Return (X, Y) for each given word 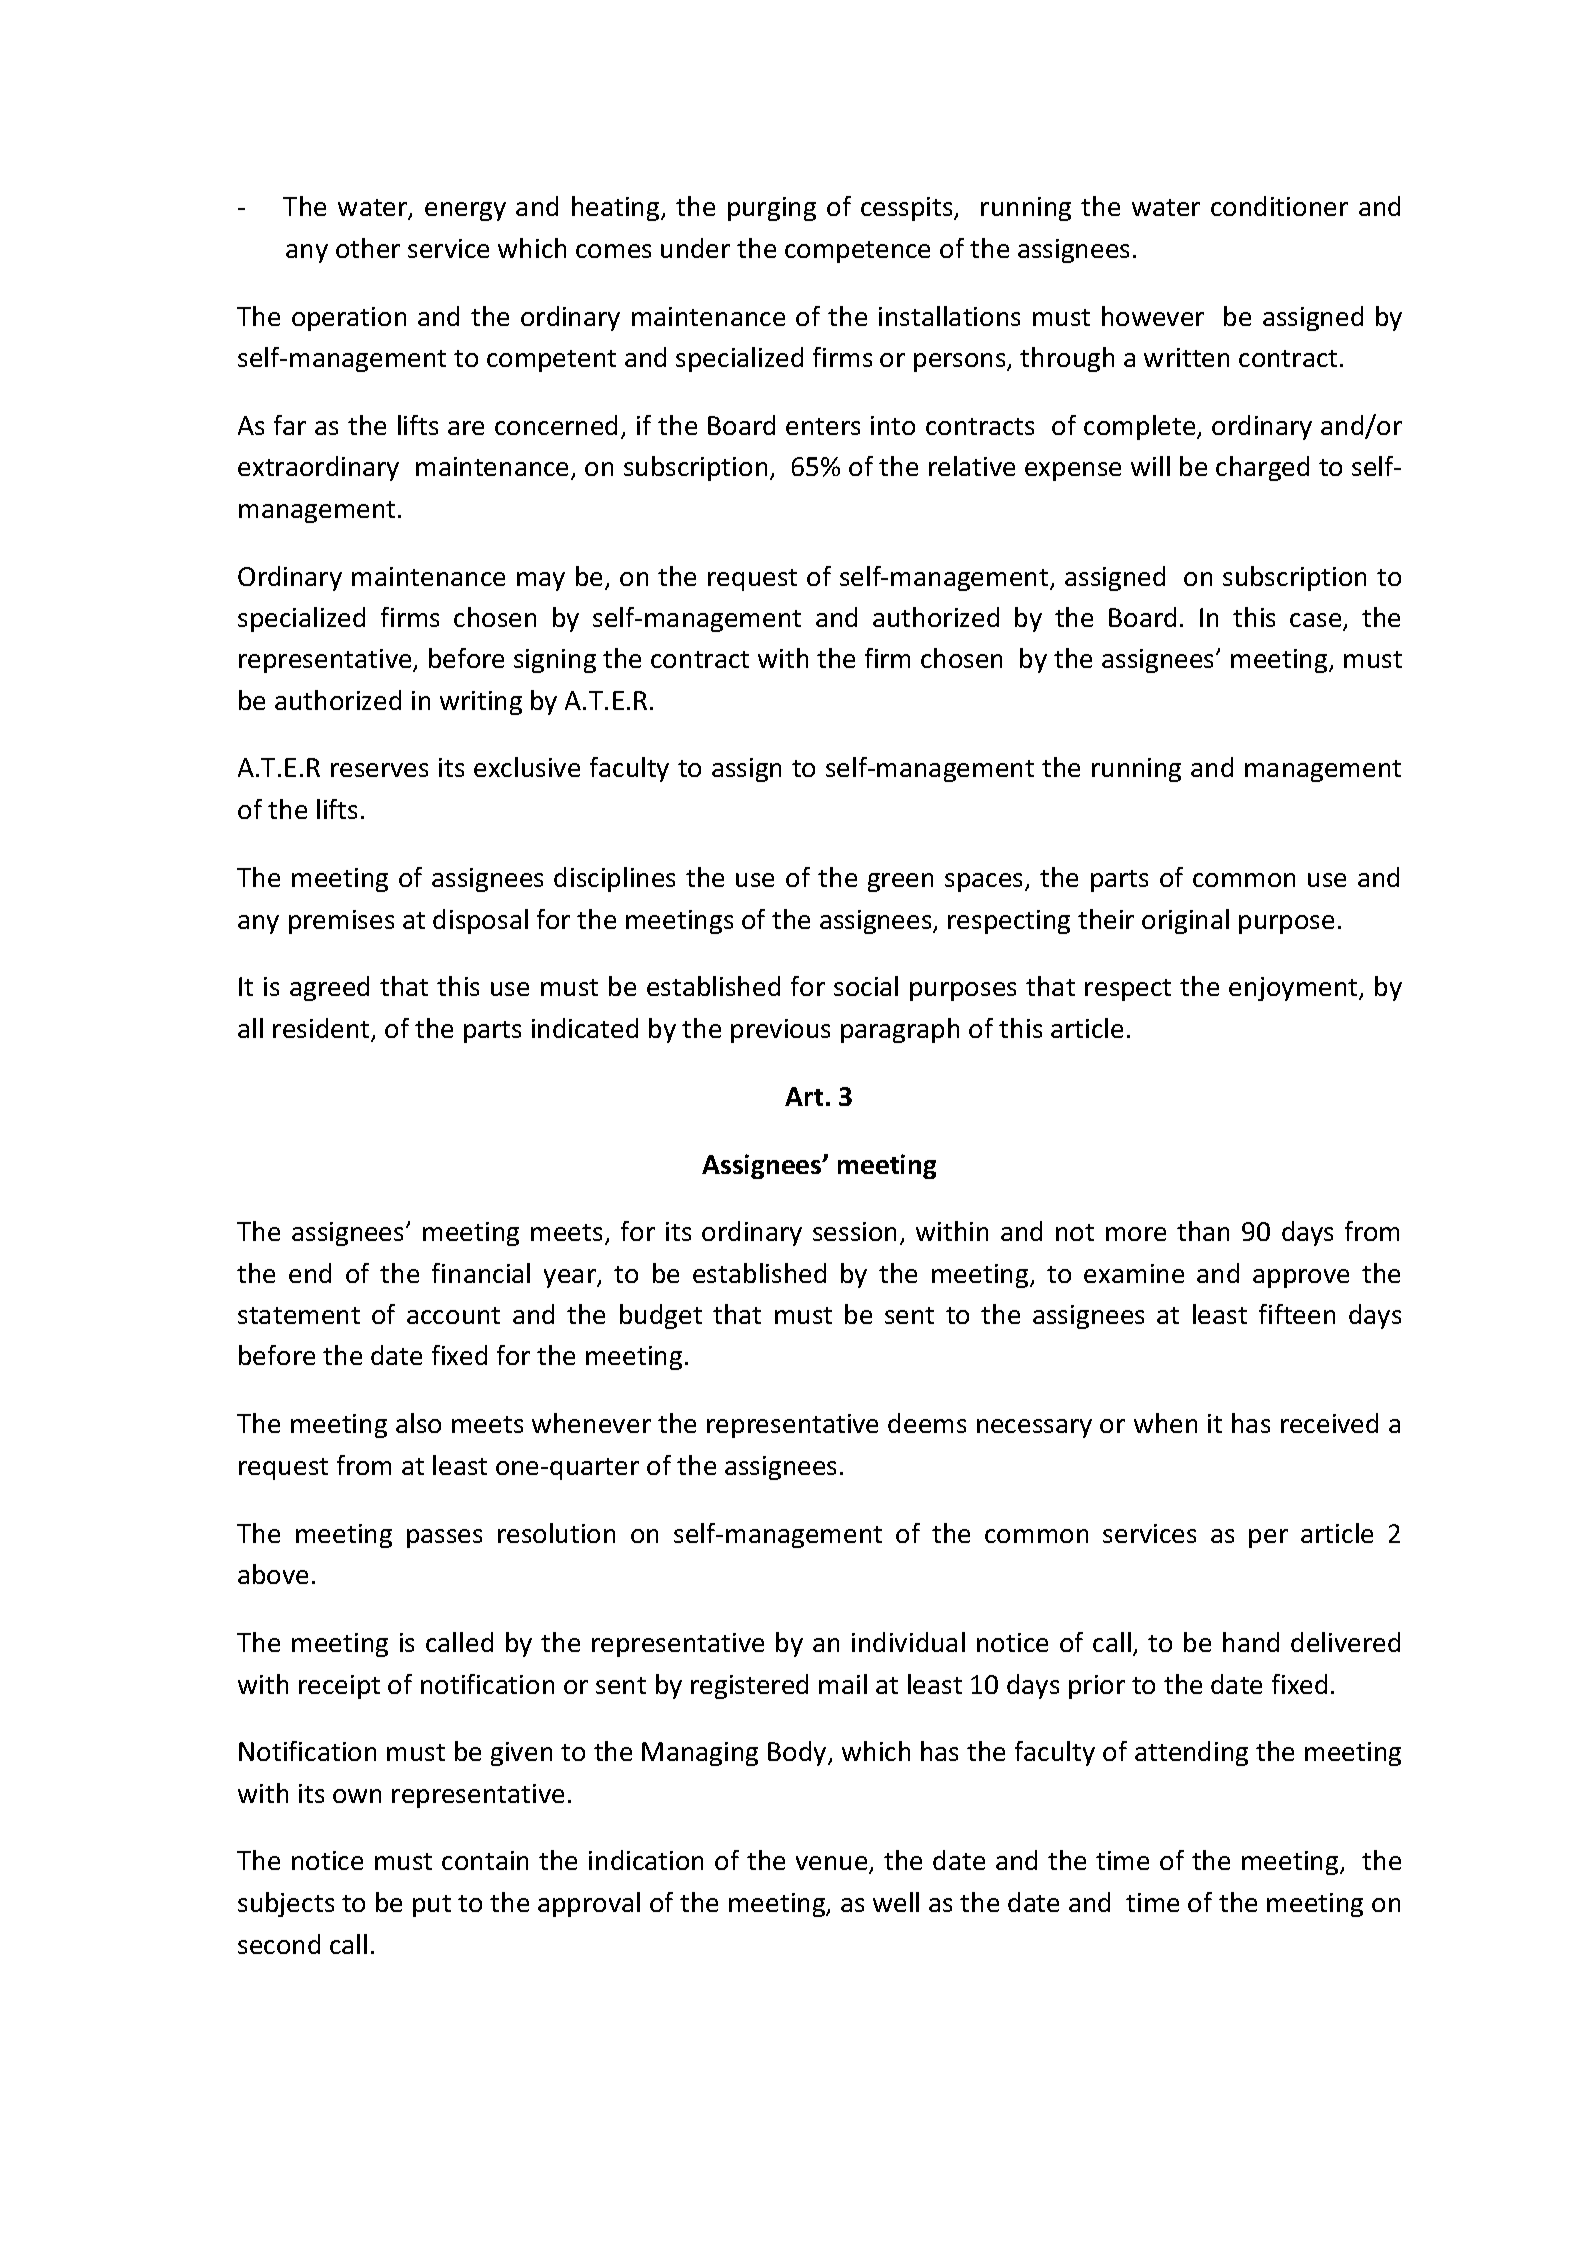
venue (833, 1865)
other (368, 248)
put (432, 1906)
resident (322, 1029)
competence (857, 252)
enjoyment (1294, 989)
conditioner (1279, 206)
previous (780, 1031)
